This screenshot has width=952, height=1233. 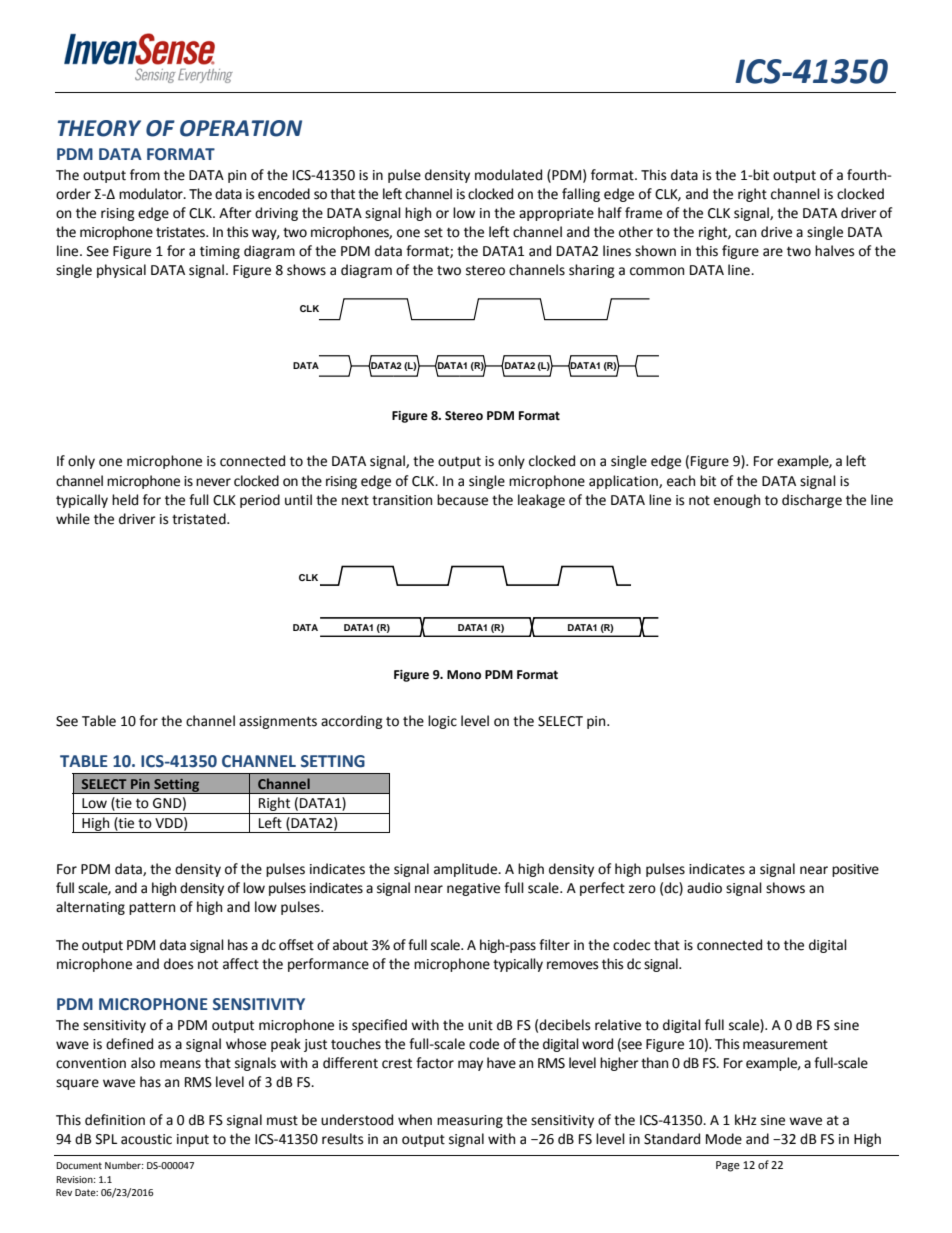 I want to click on modulated, so click(x=508, y=175).
